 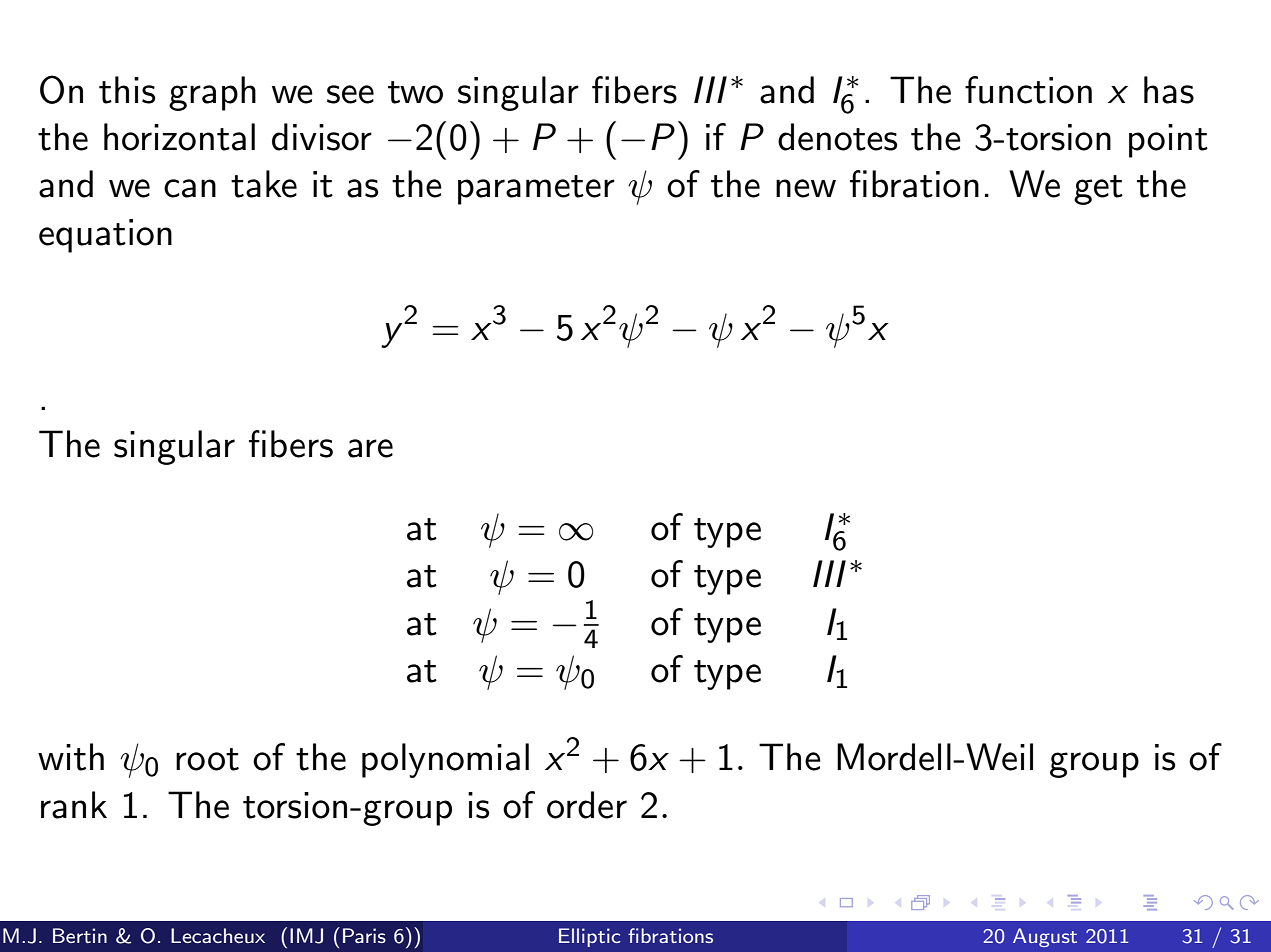 I want to click on function, so click(x=1028, y=90).
